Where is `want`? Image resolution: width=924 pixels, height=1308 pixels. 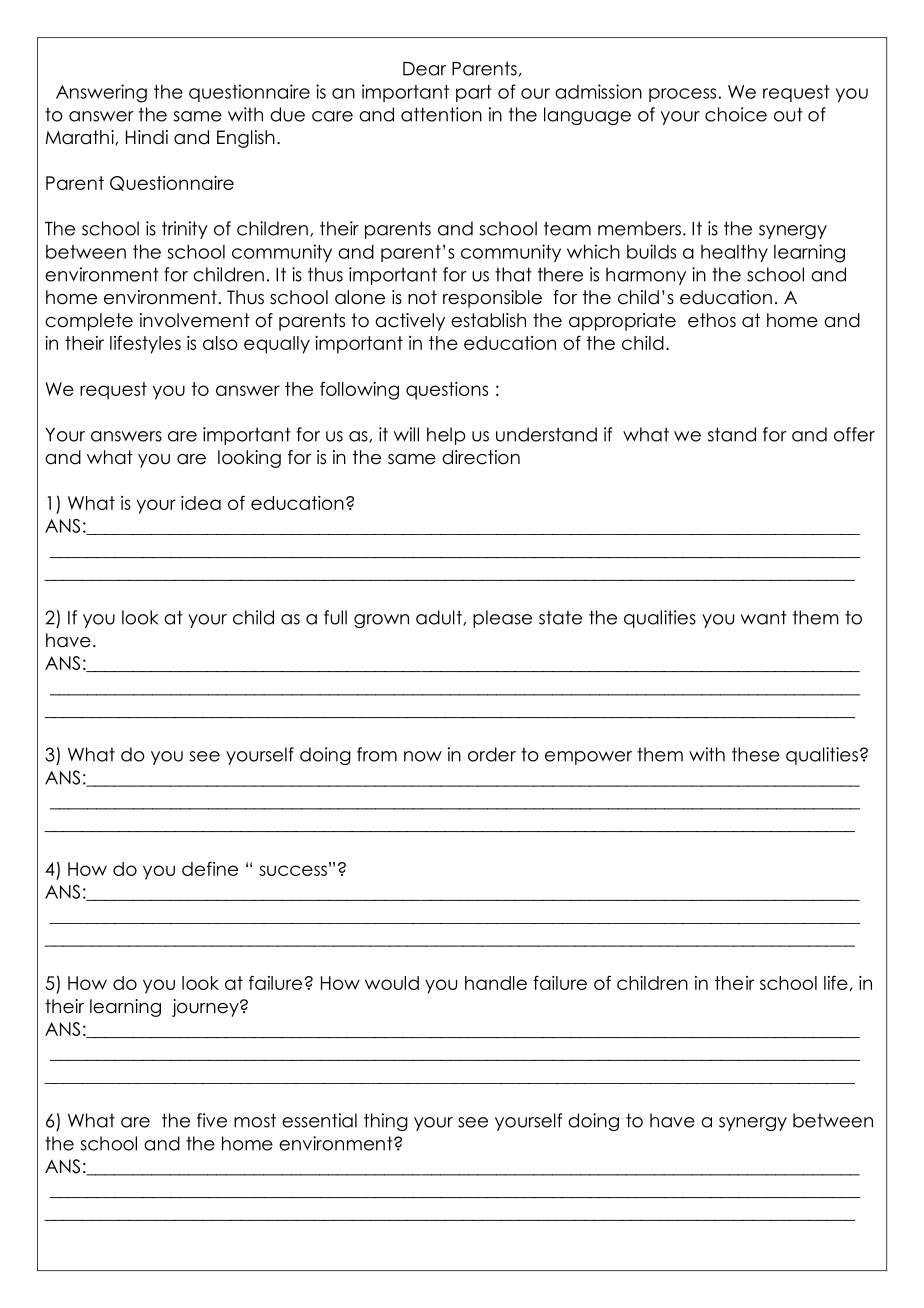
want is located at coordinates (764, 617).
